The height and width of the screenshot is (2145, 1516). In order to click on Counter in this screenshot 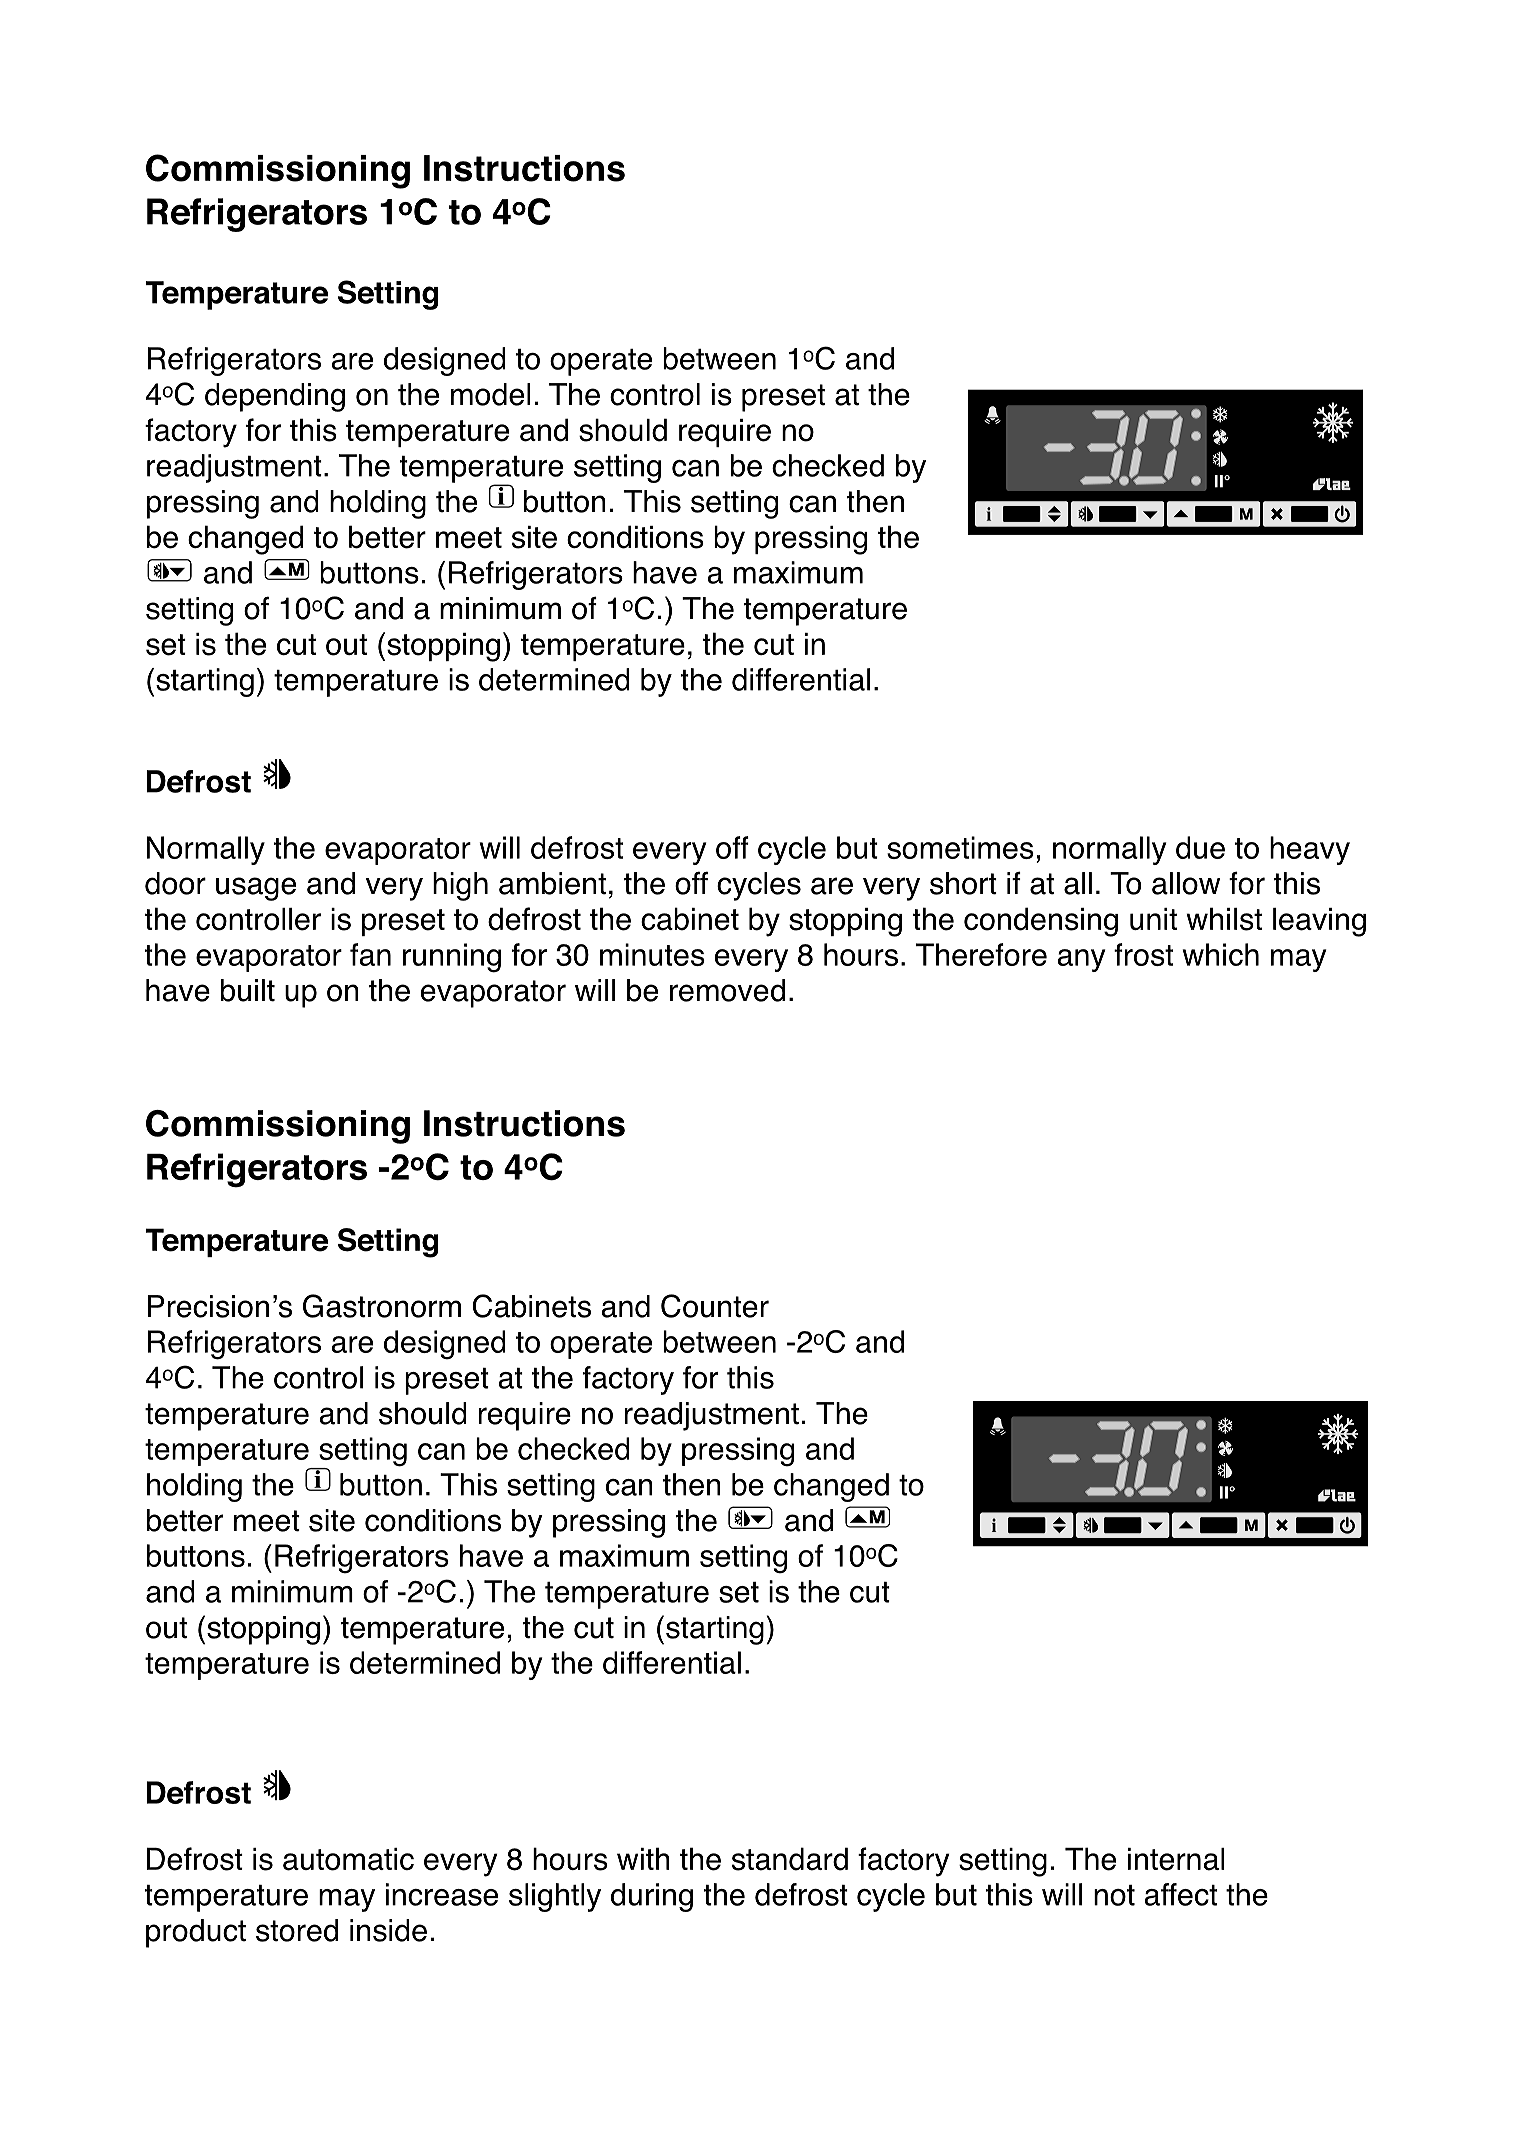, I will do `click(715, 1306)`.
